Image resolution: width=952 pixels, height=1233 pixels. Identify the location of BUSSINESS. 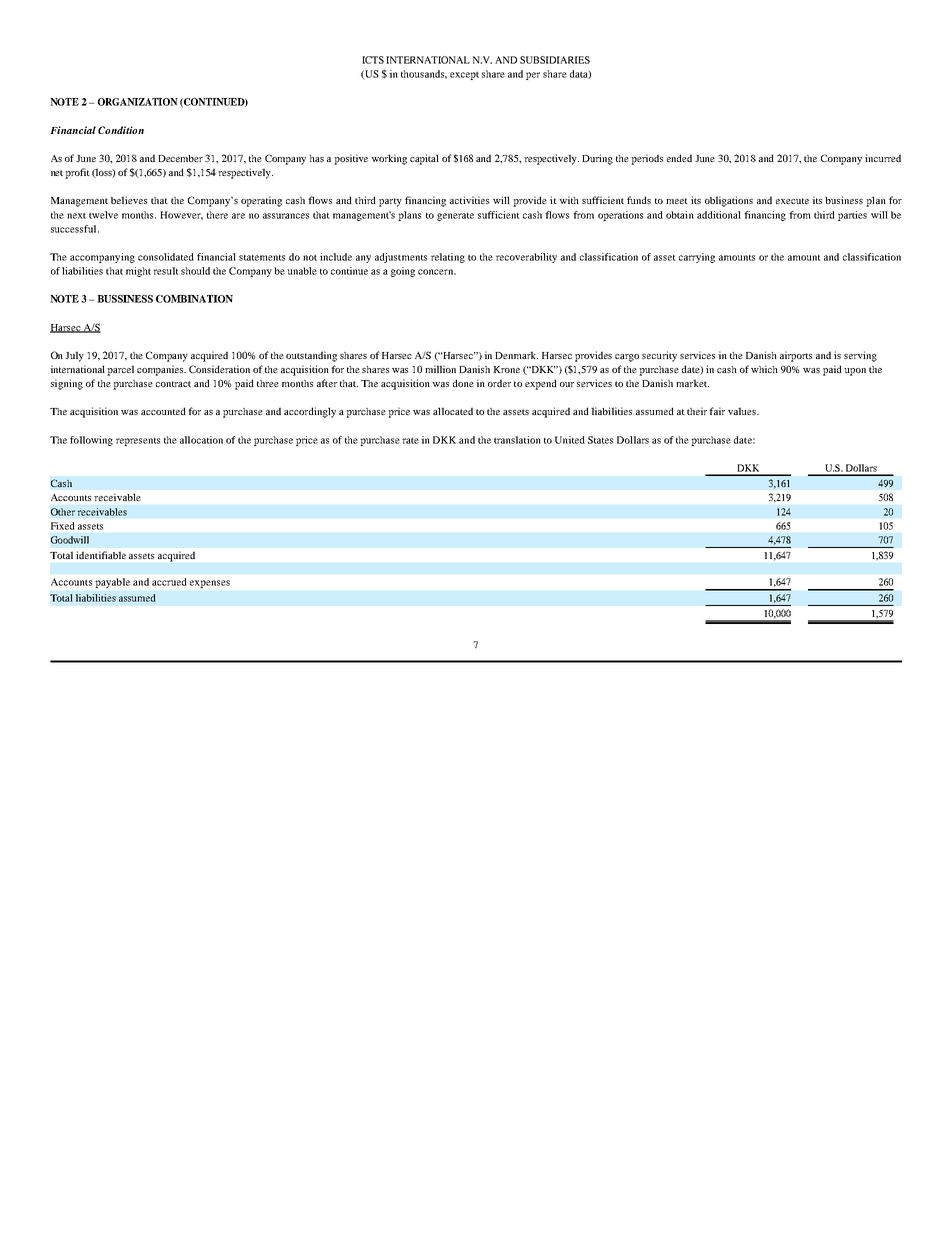
(125, 299).
